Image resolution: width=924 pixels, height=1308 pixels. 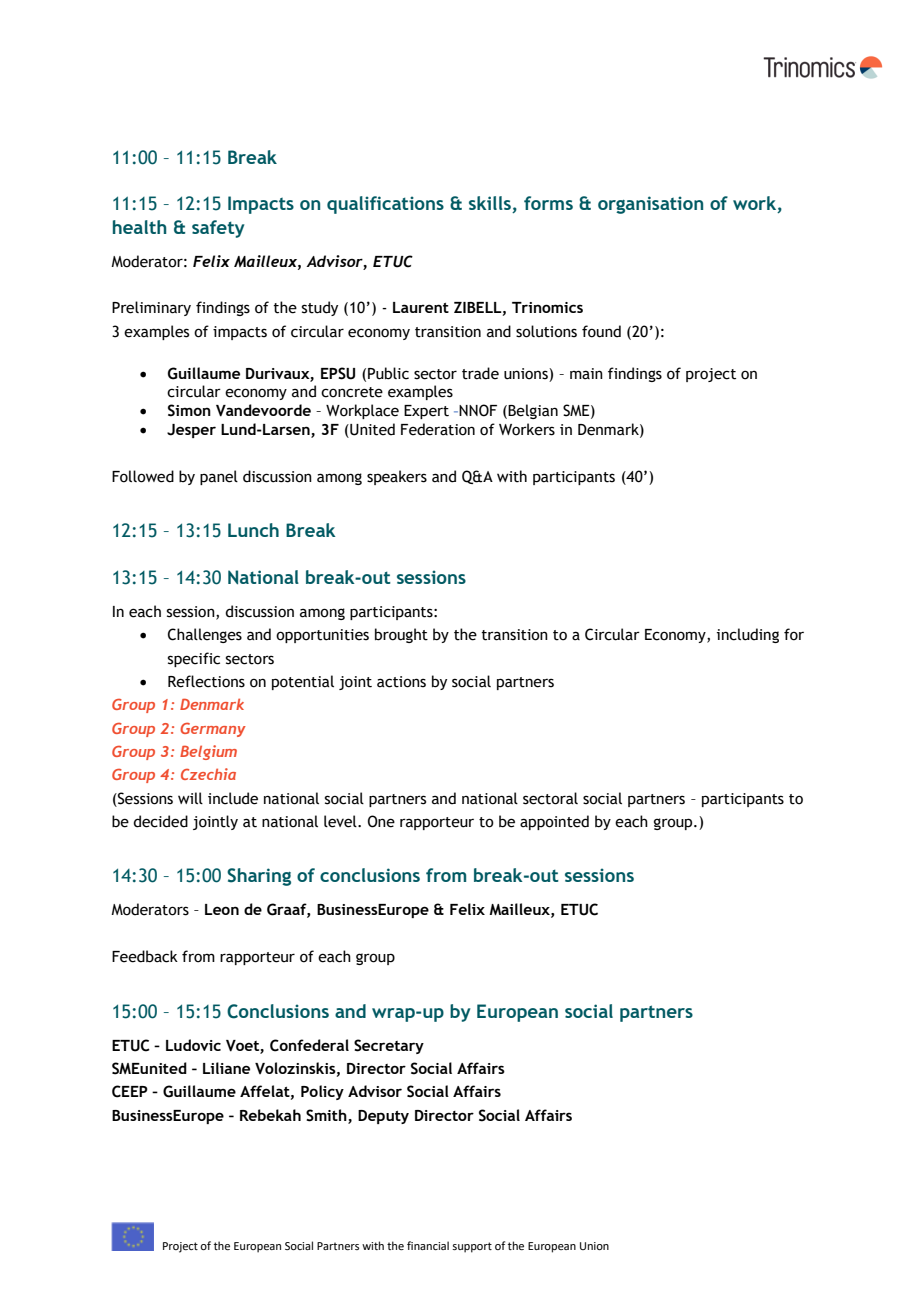 What do you see at coordinates (472, 1247) in the screenshot?
I see `support` at bounding box center [472, 1247].
